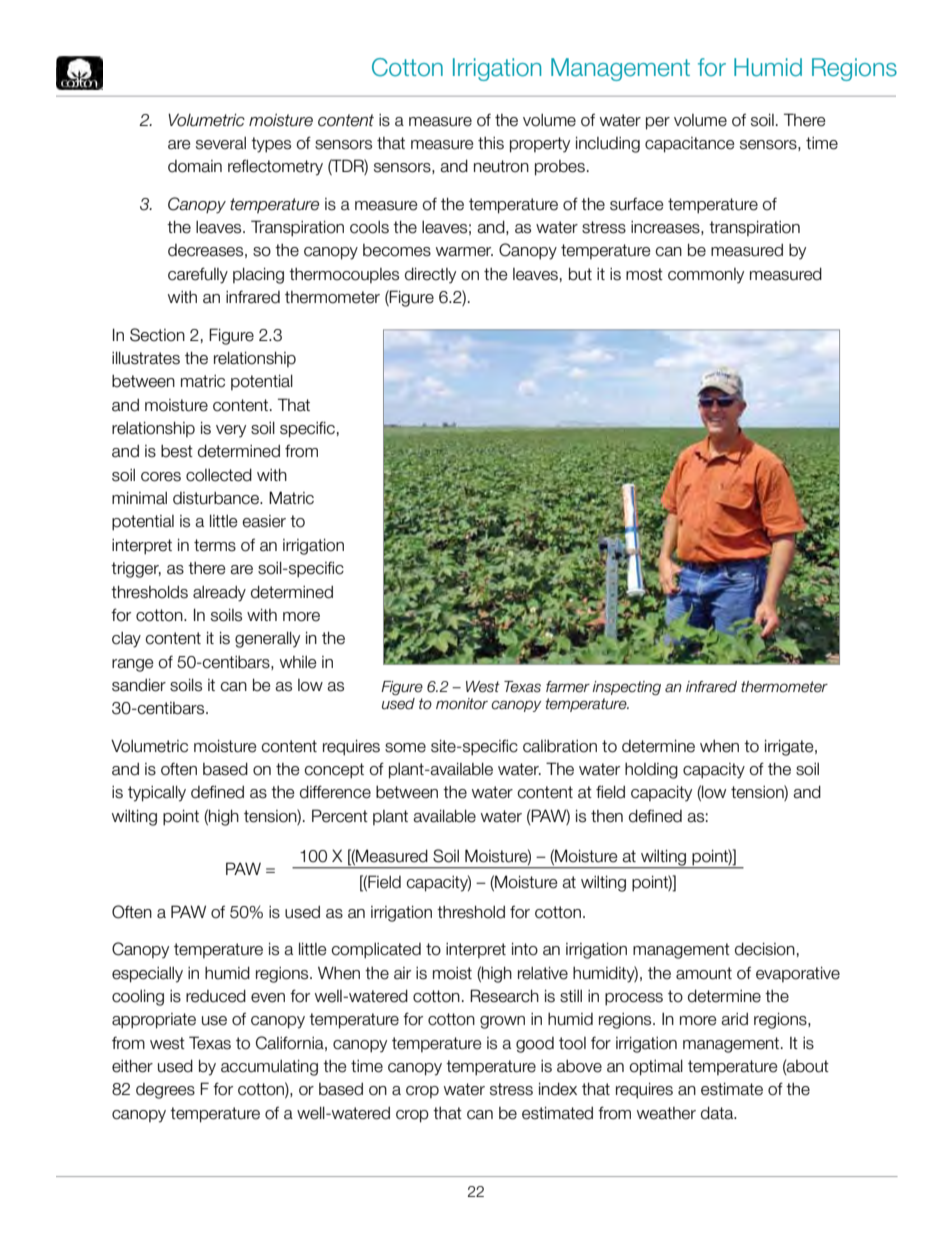 The height and width of the screenshot is (1233, 952). What do you see at coordinates (165, 1091) in the screenshot?
I see `degrees` at bounding box center [165, 1091].
